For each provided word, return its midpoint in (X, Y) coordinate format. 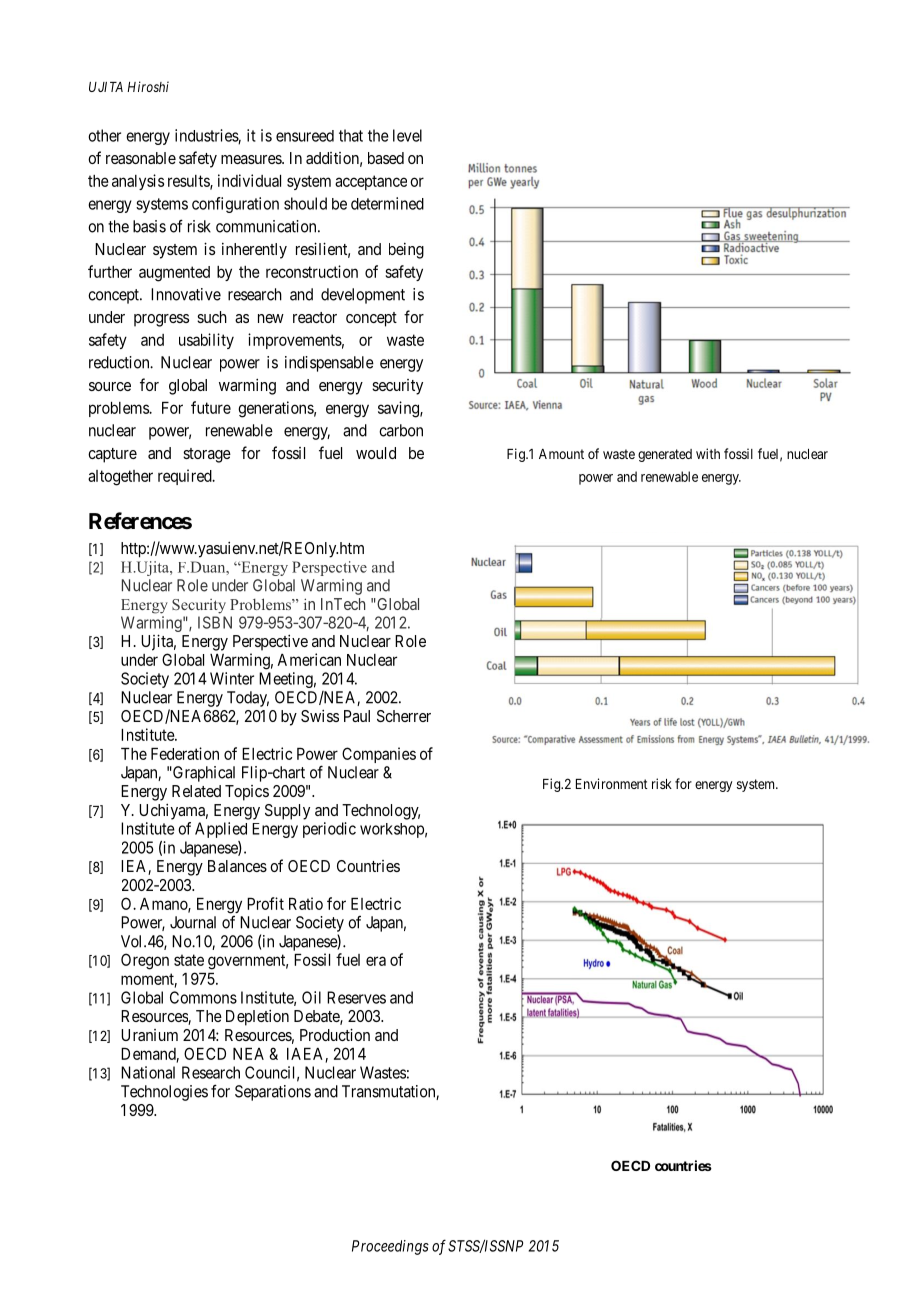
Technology (381, 812)
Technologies (164, 1093)
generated (665, 455)
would (376, 453)
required (186, 477)
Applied (221, 830)
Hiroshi (148, 86)
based (386, 158)
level (407, 135)
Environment (612, 783)
